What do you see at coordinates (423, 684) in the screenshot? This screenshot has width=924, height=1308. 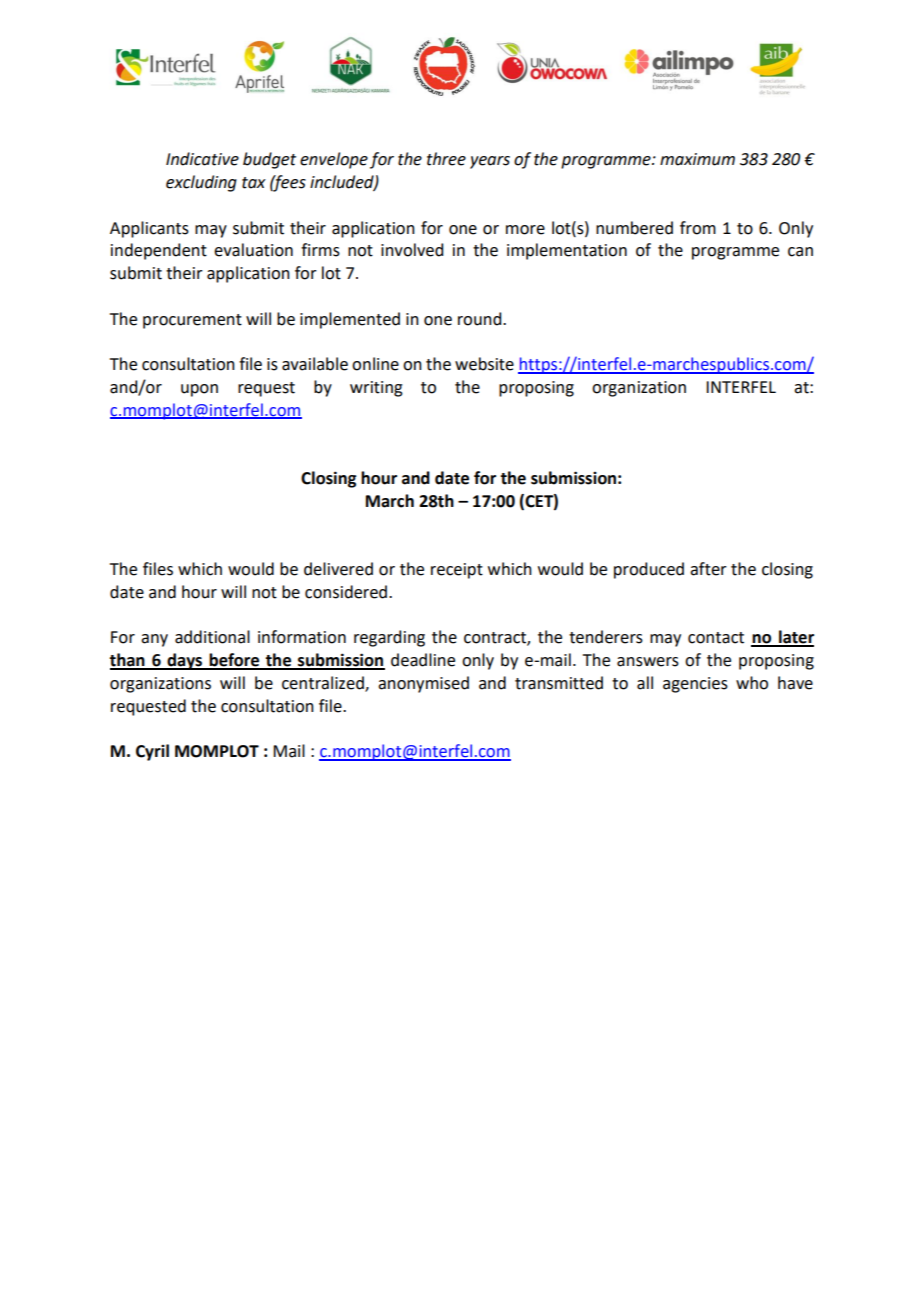 I see `anonymised` at bounding box center [423, 684].
